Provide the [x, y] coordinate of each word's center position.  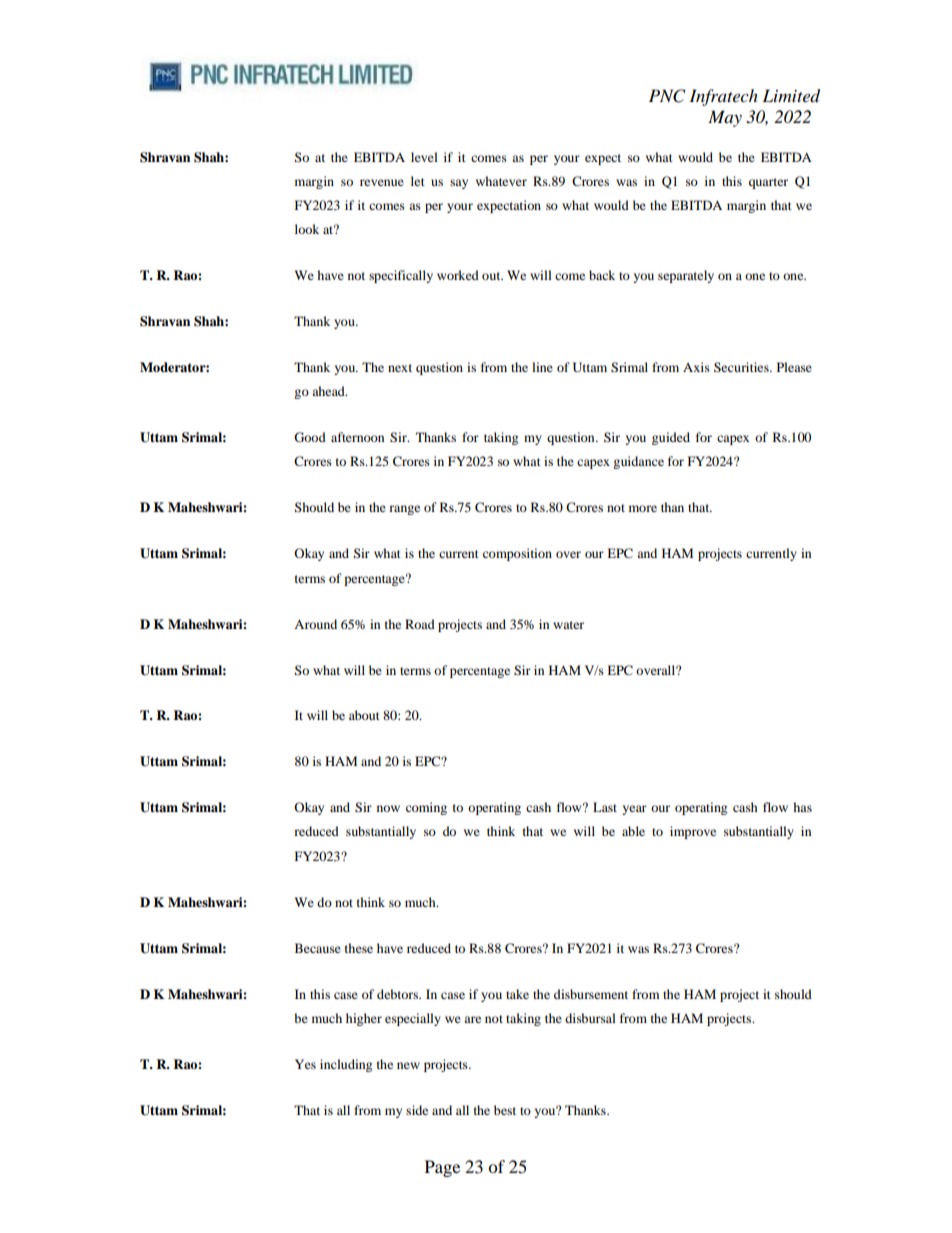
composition [517, 554]
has [802, 807]
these [359, 948]
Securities [742, 367]
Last [605, 807]
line [542, 367]
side [417, 1110]
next [400, 368]
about [364, 715]
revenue [382, 182]
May [725, 118]
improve [693, 832]
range [404, 510]
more [643, 508]
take [517, 994]
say [459, 184]
